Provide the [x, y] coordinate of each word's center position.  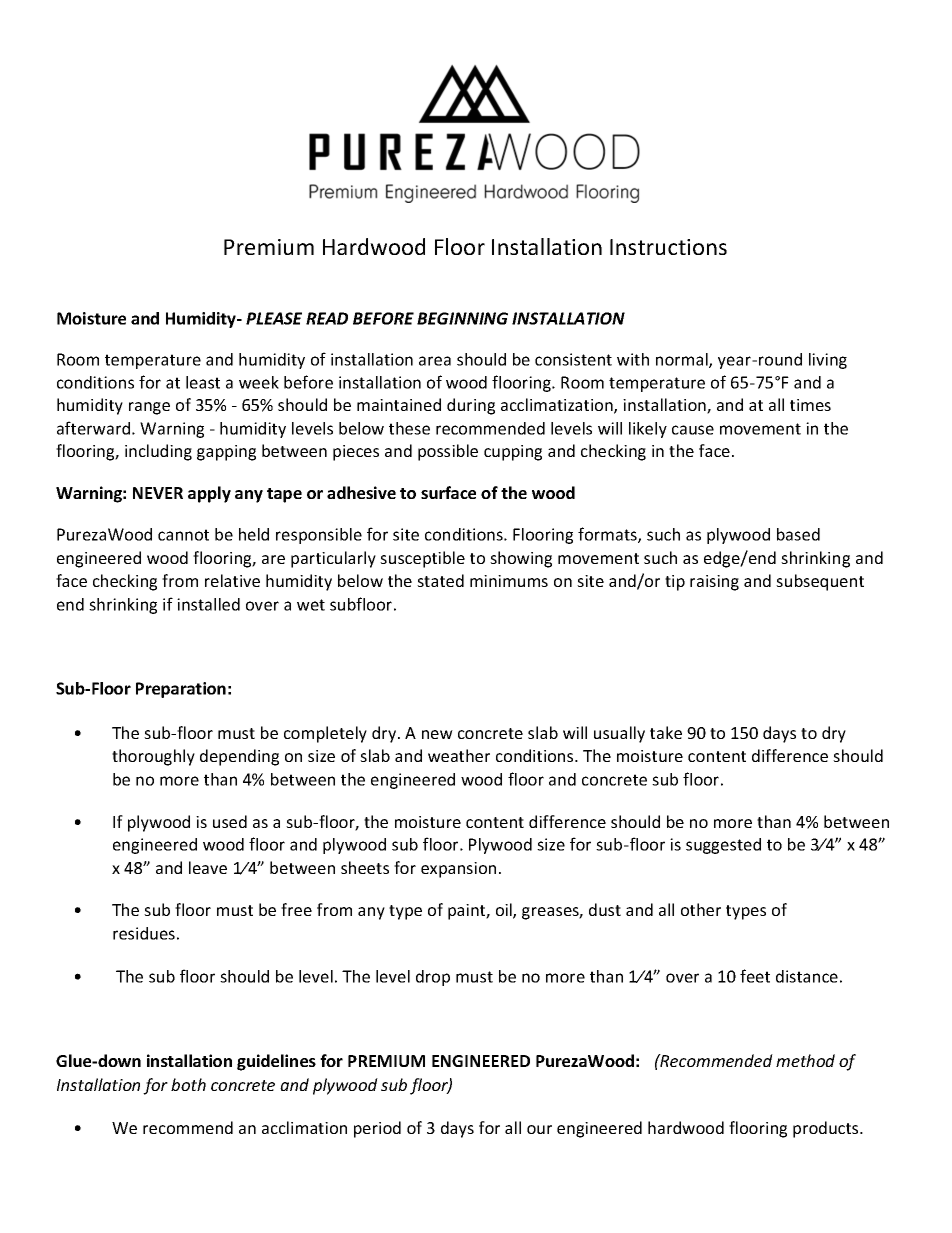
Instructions [668, 247]
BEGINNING [462, 318]
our [539, 1129]
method [805, 1060]
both [188, 1084]
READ [327, 318]
